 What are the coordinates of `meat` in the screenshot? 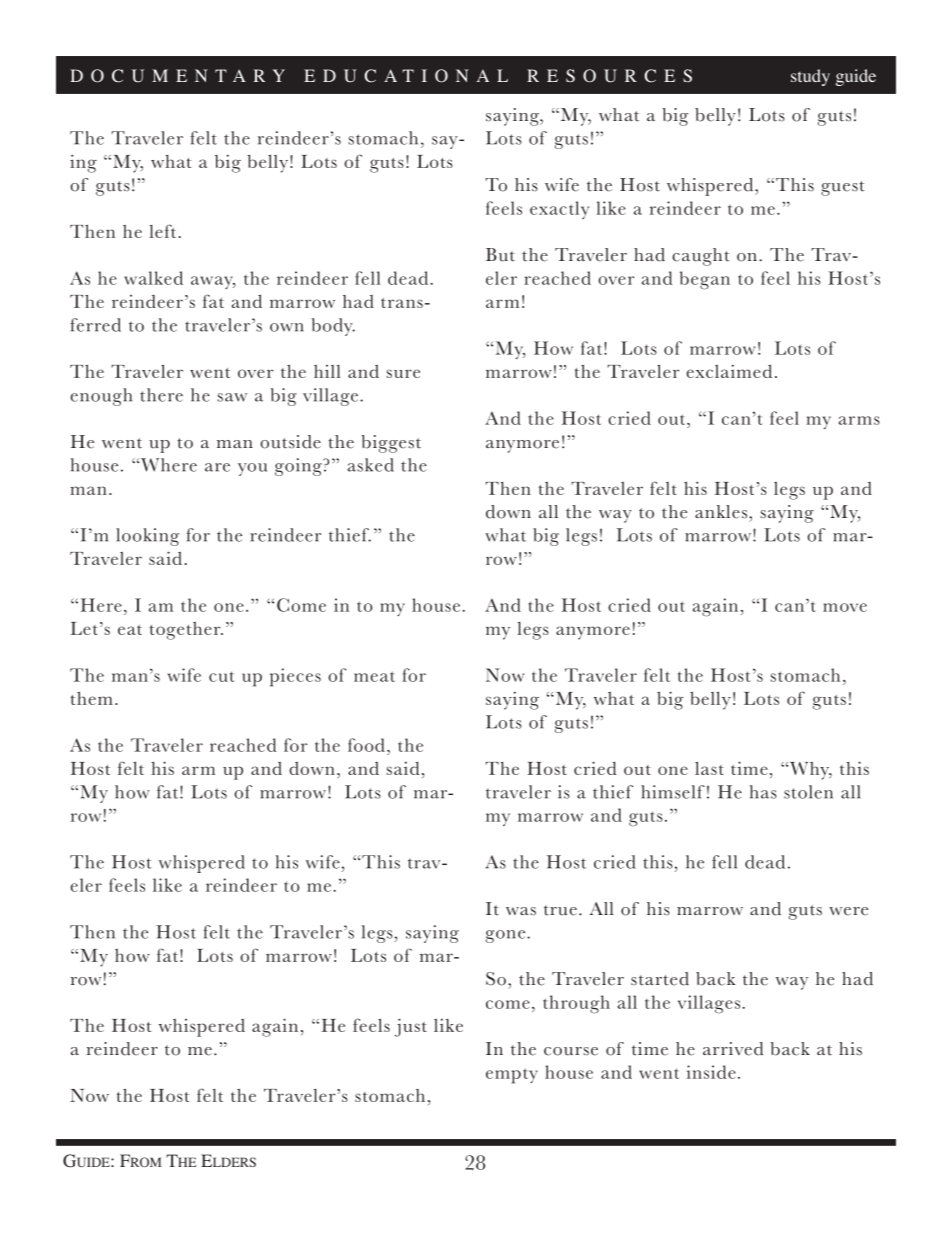 It's located at (374, 676).
